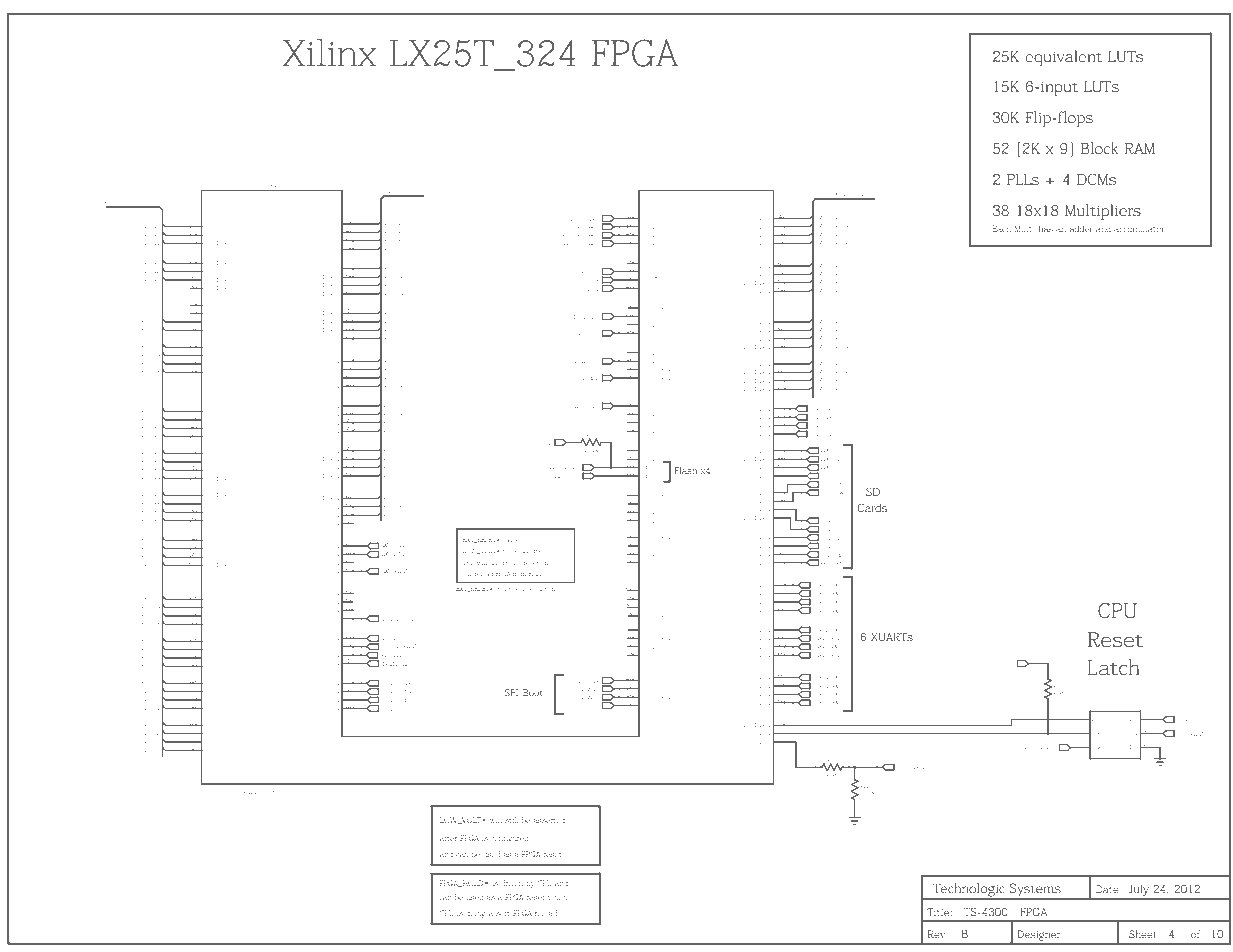  I want to click on Title, so click(938, 912).
